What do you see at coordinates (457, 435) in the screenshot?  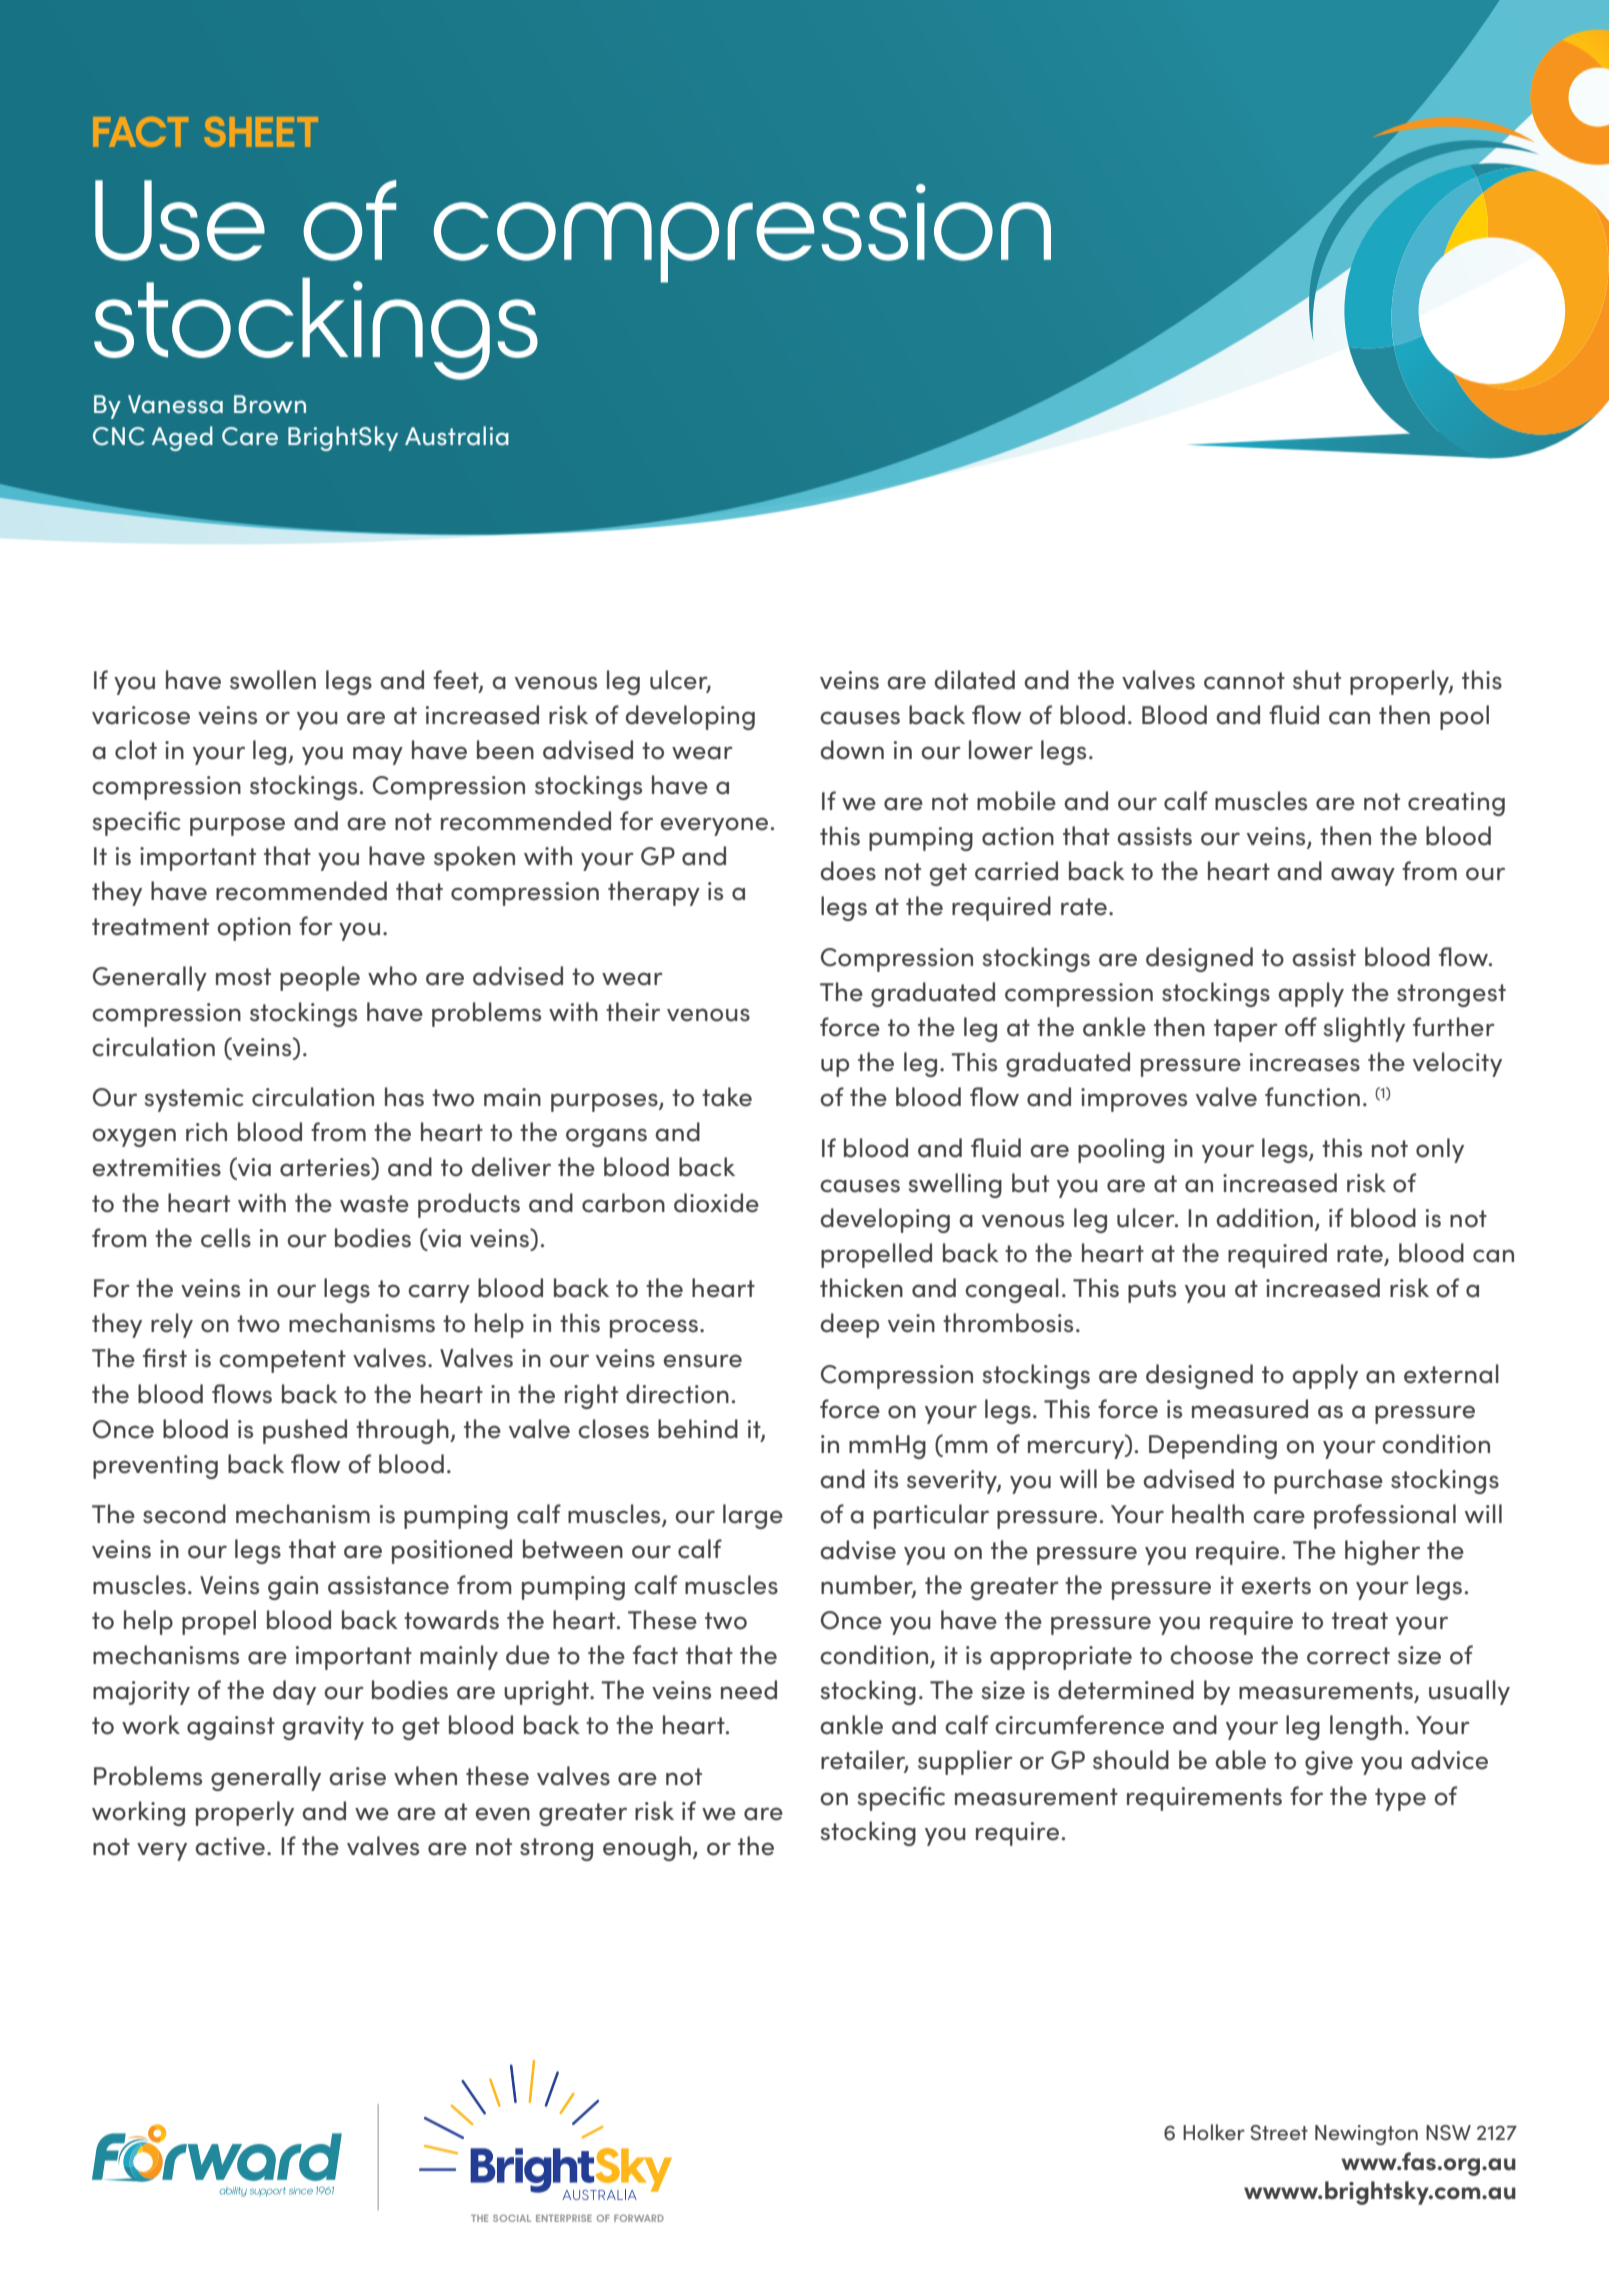 I see `Australia` at bounding box center [457, 435].
